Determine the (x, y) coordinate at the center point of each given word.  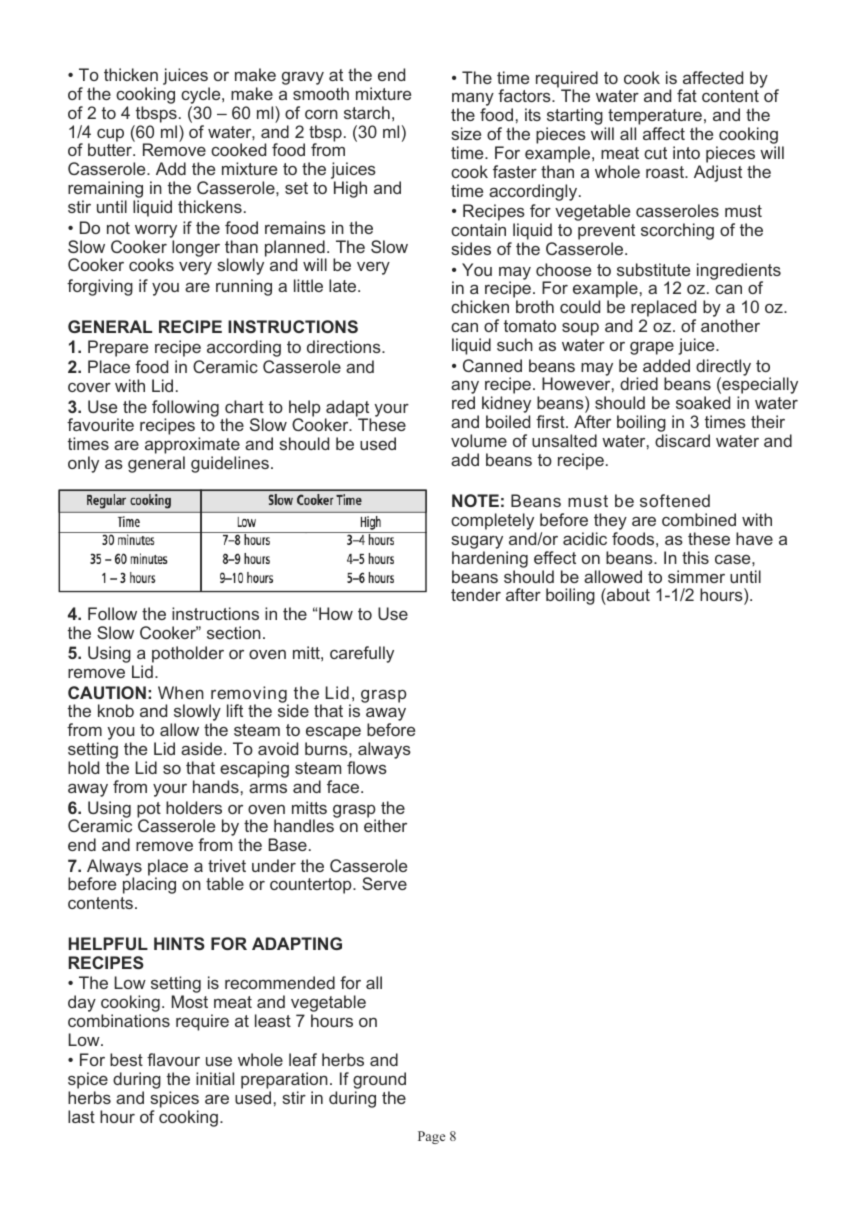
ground (379, 1082)
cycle (202, 95)
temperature (655, 118)
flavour (173, 1059)
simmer (696, 576)
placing (149, 885)
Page (431, 1137)
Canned (492, 365)
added (666, 365)
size (466, 133)
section (234, 632)
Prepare (118, 348)
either (385, 825)
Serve (384, 883)
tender (476, 594)
